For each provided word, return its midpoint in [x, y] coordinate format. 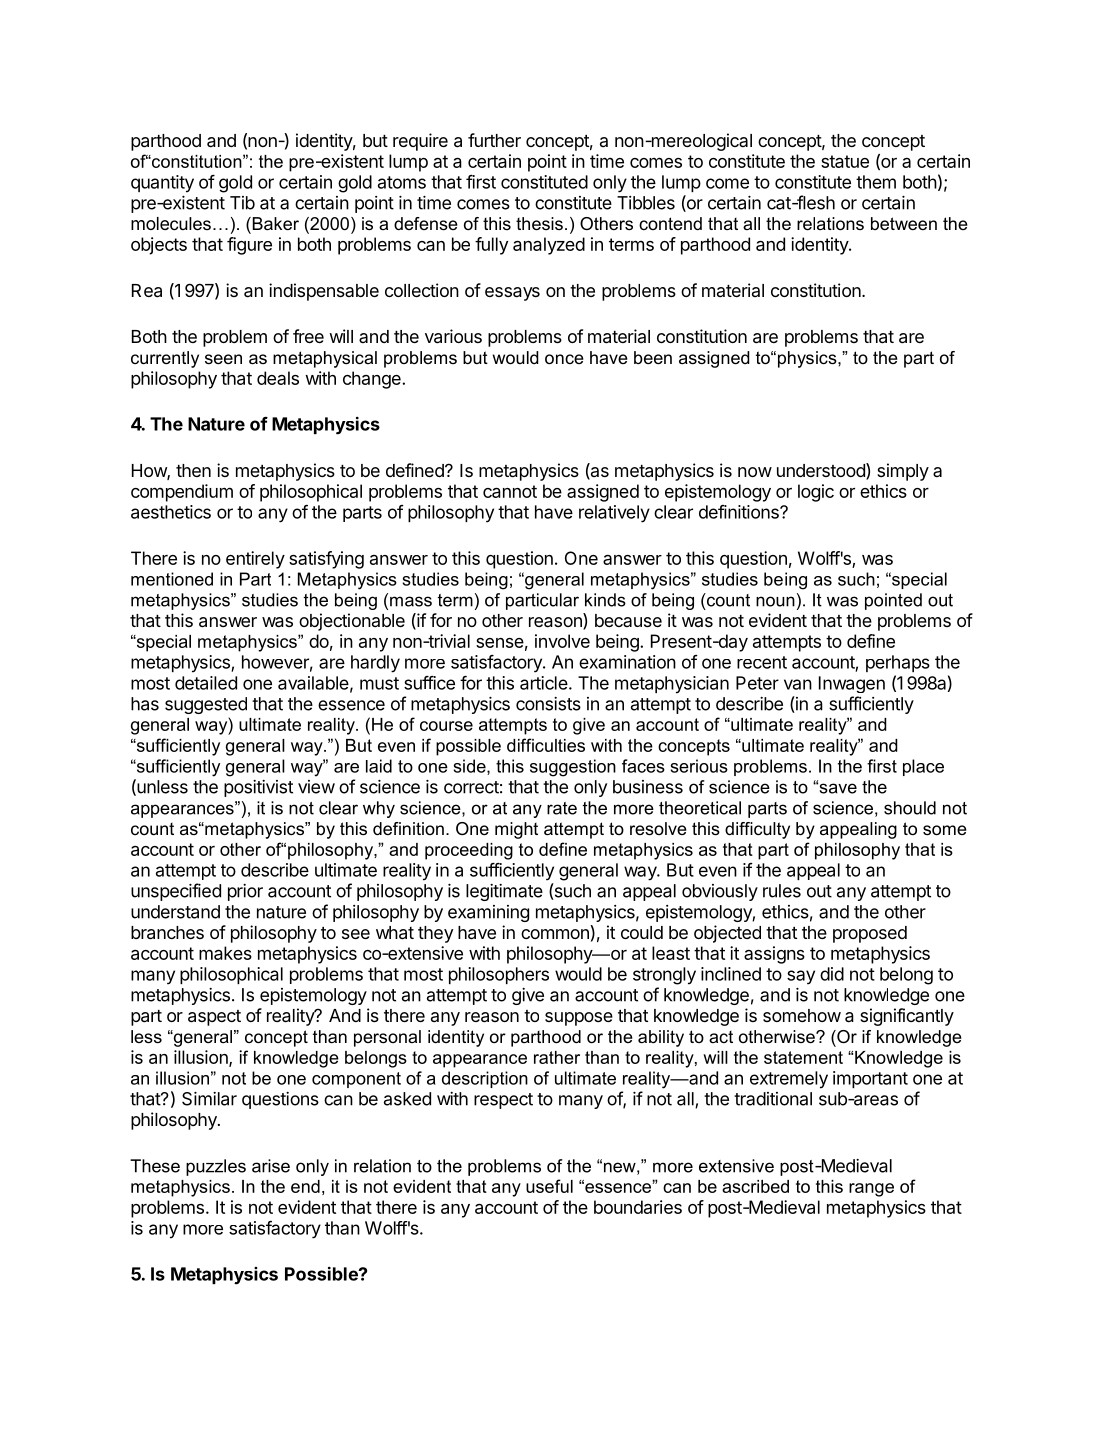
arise [271, 1166]
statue [845, 161]
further [494, 140]
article [544, 683]
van [798, 684]
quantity [162, 184]
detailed [206, 683]
